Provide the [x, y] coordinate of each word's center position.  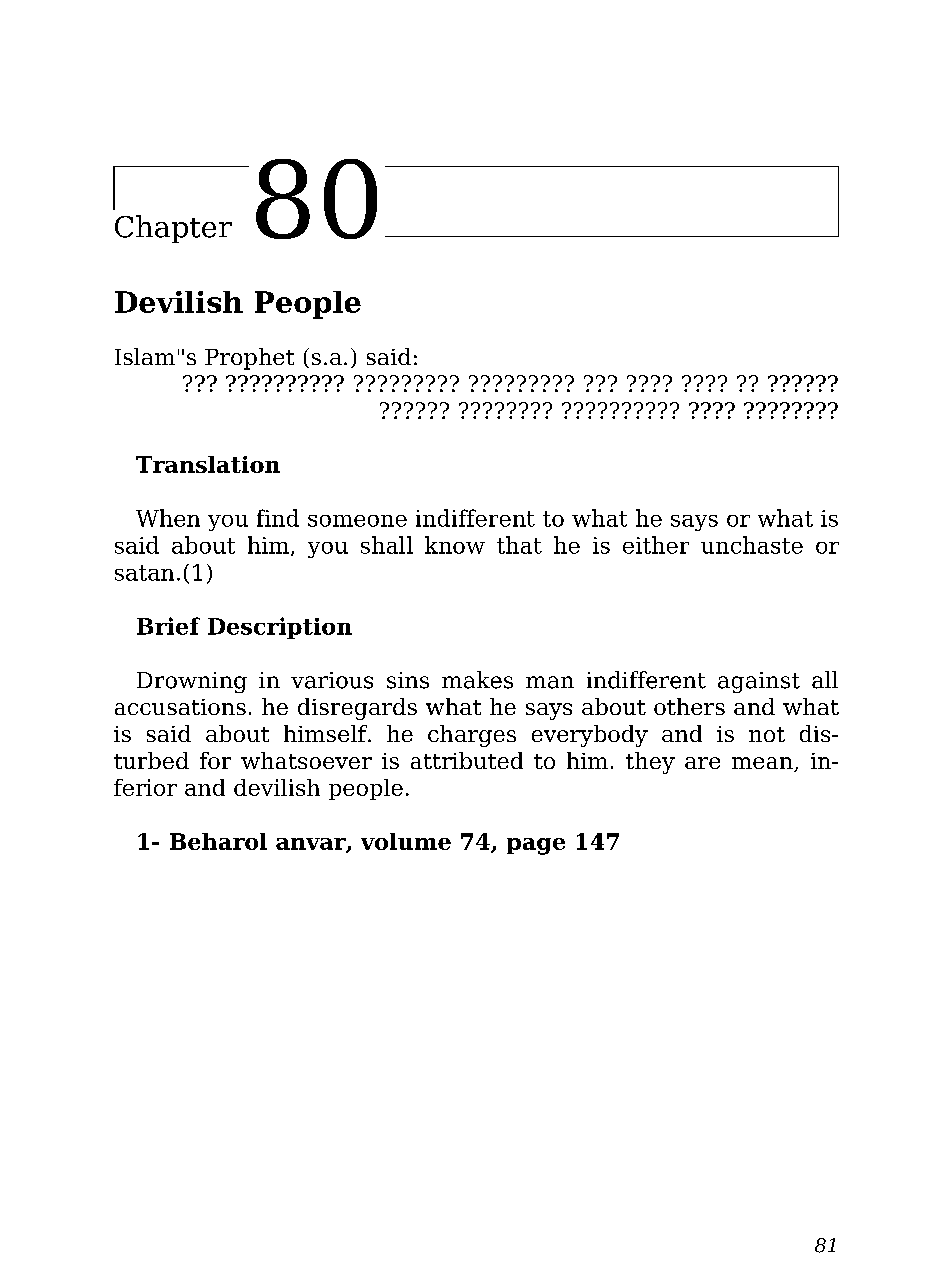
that [519, 545]
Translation [208, 464]
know [455, 545]
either [656, 545]
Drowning [192, 682]
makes [477, 680]
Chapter [173, 229]
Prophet [249, 359]
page [536, 846]
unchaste [752, 545]
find [278, 518]
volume [406, 841]
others [689, 706]
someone [357, 521]
